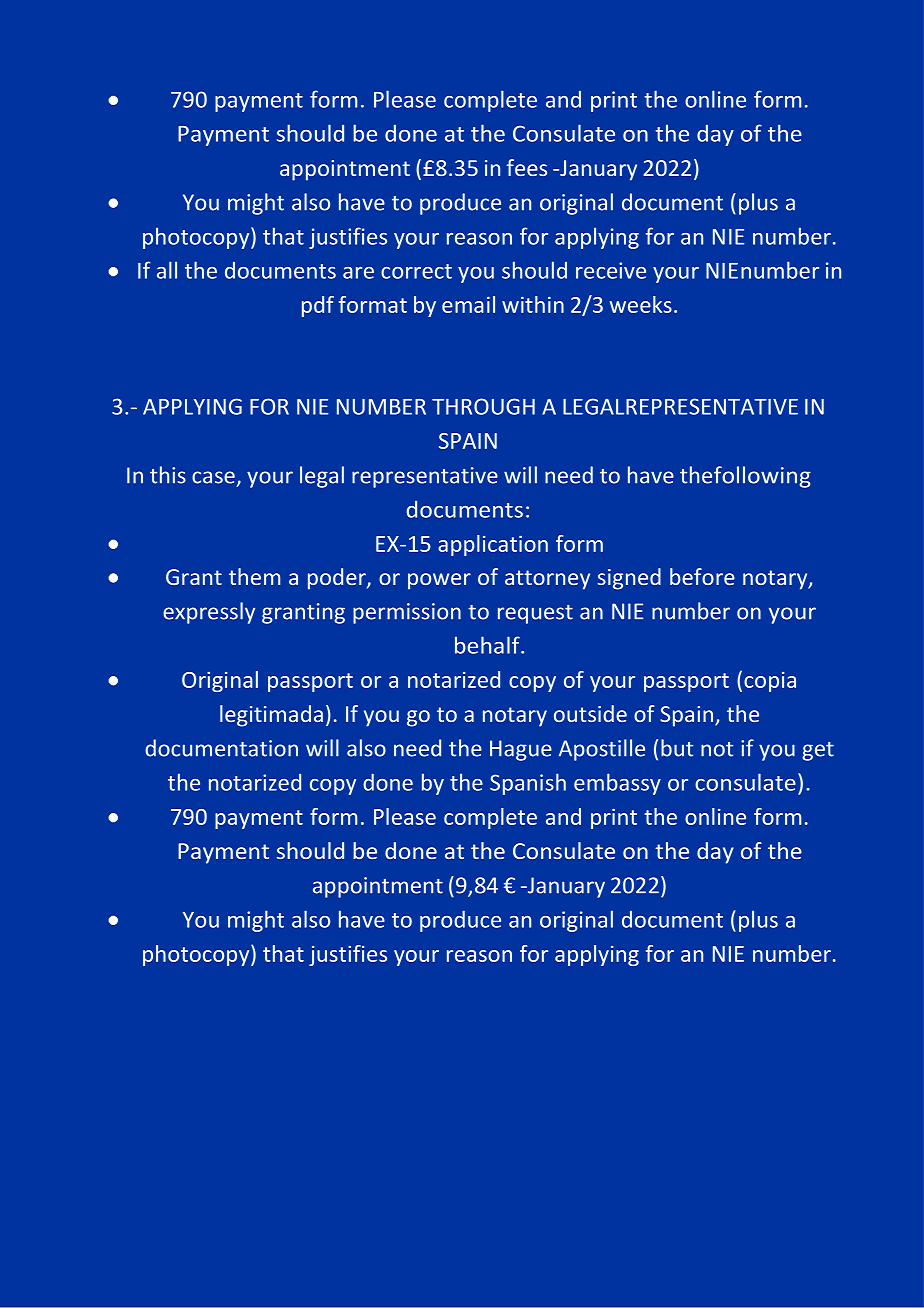 The height and width of the document is (1308, 924). What do you see at coordinates (209, 613) in the document?
I see `expressly` at bounding box center [209, 613].
